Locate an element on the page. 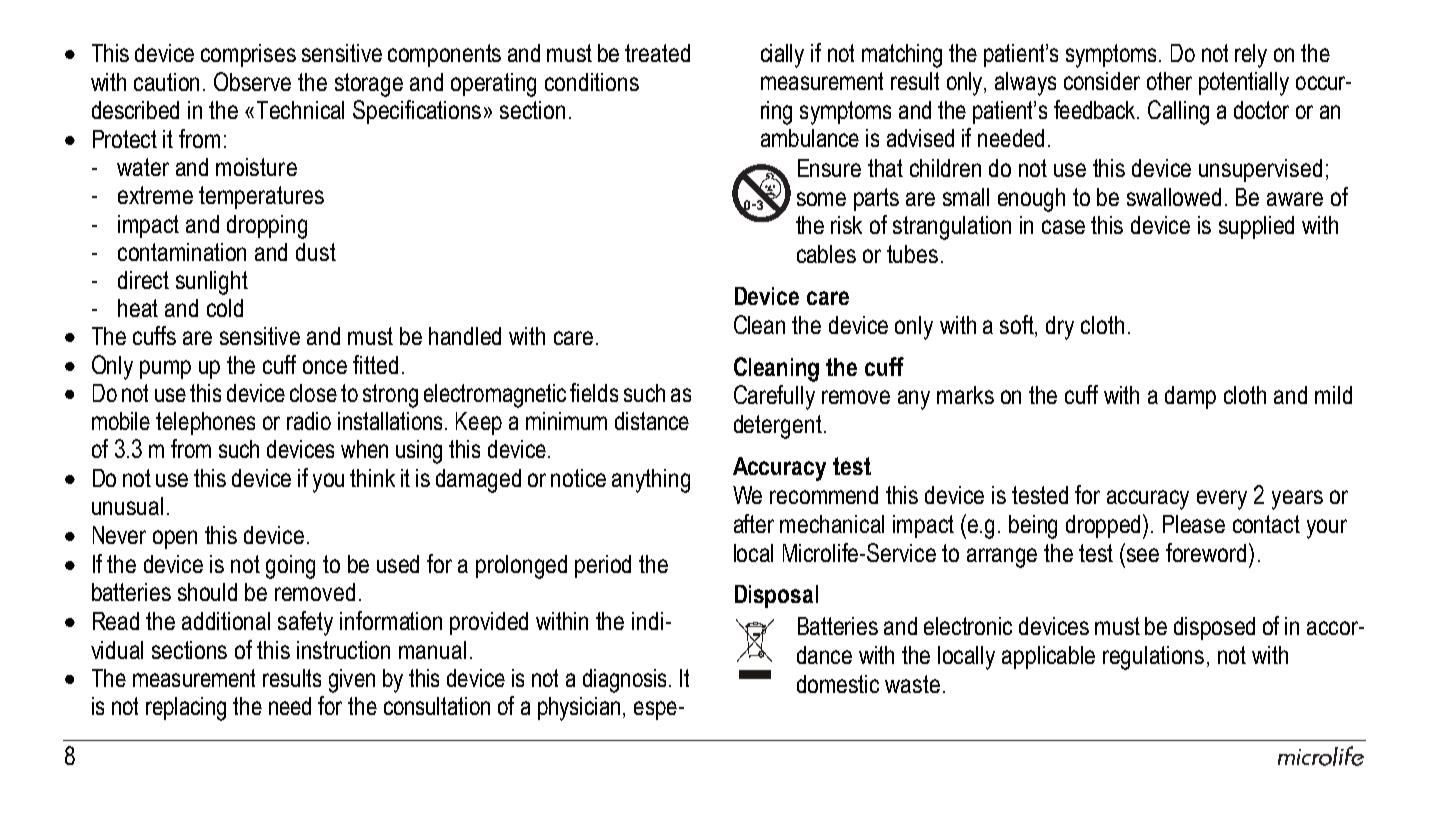  dropping is located at coordinates (267, 227).
